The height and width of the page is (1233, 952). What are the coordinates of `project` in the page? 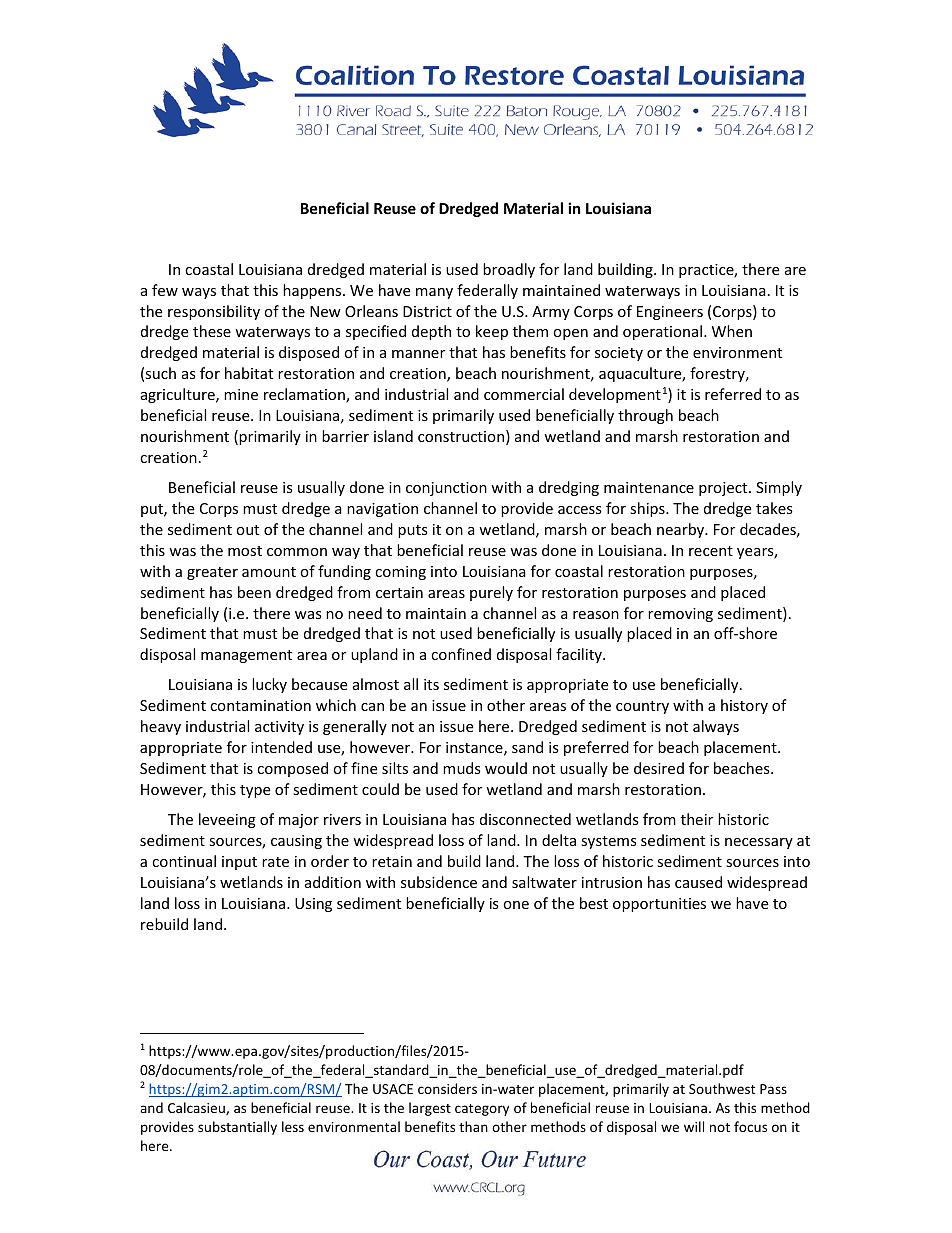 It's located at (724, 489).
